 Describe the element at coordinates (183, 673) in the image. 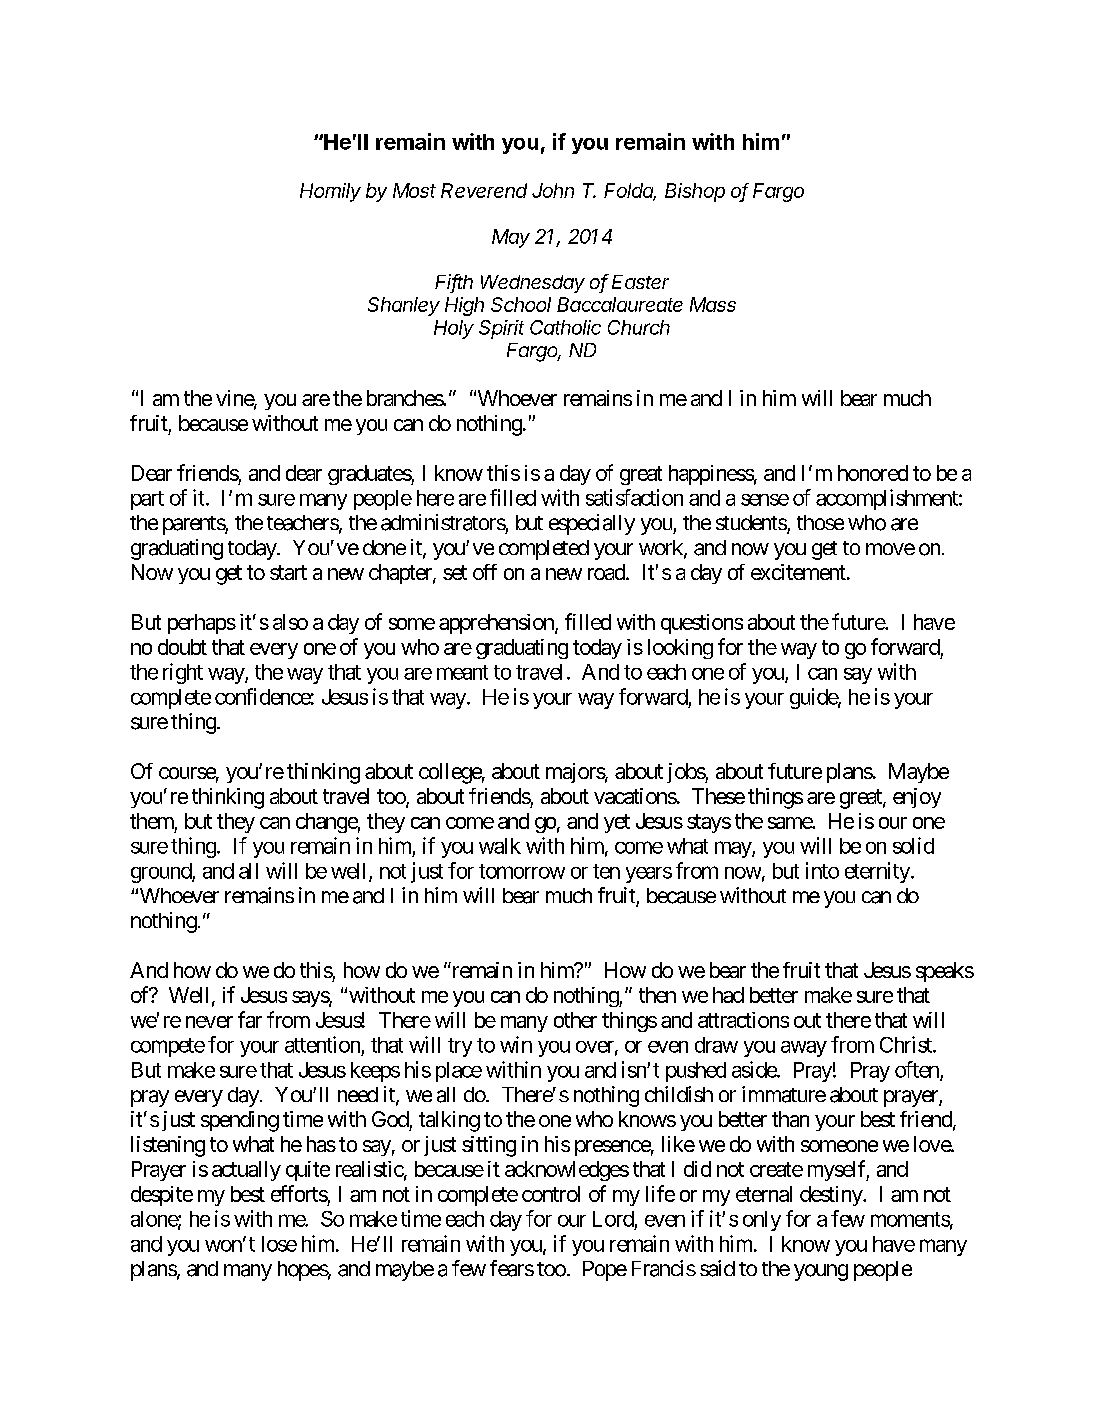

I see `right` at that location.
